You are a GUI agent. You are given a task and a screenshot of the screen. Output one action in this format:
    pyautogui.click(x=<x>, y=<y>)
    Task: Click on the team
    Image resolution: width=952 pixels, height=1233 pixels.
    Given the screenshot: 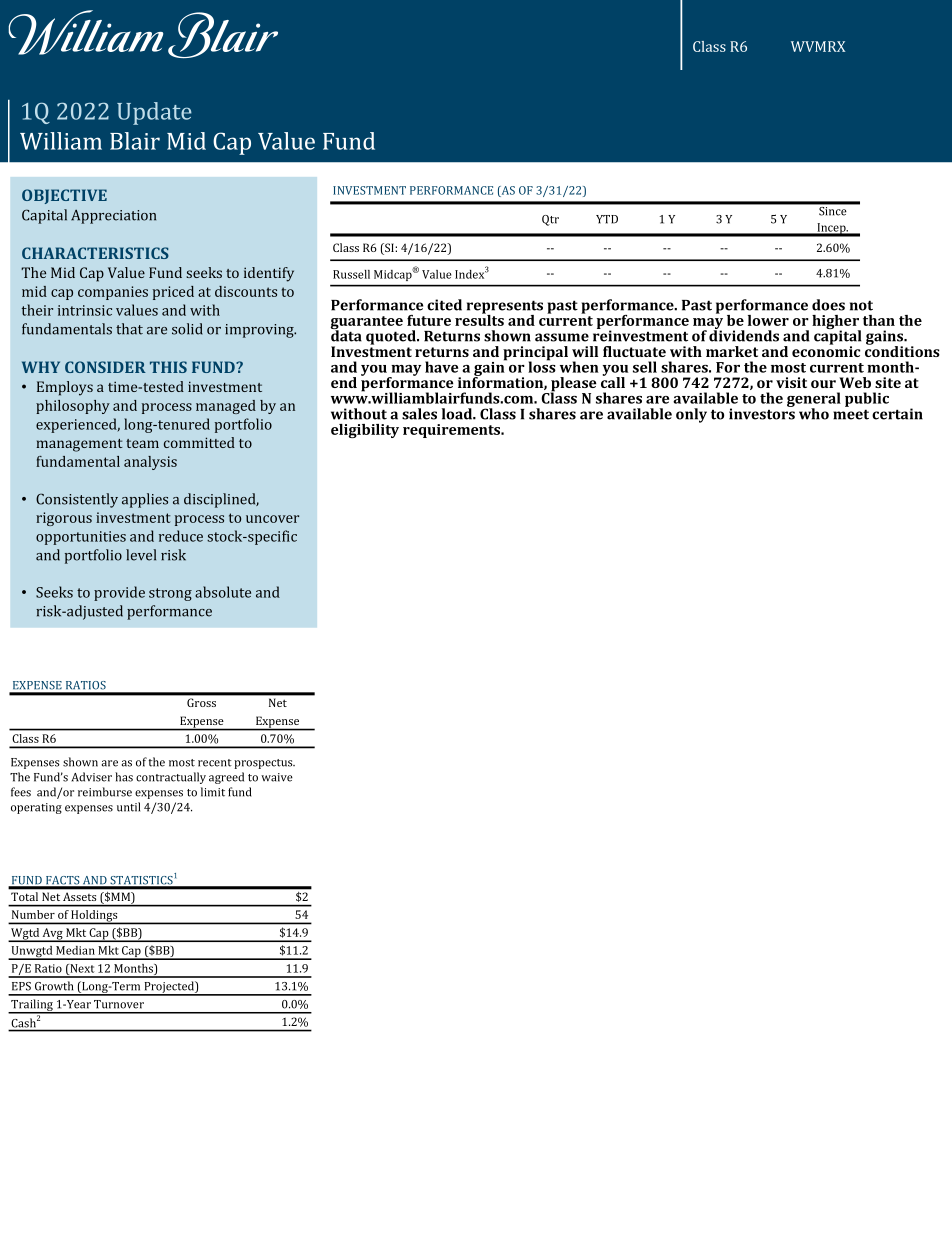 What is the action you would take?
    pyautogui.click(x=142, y=443)
